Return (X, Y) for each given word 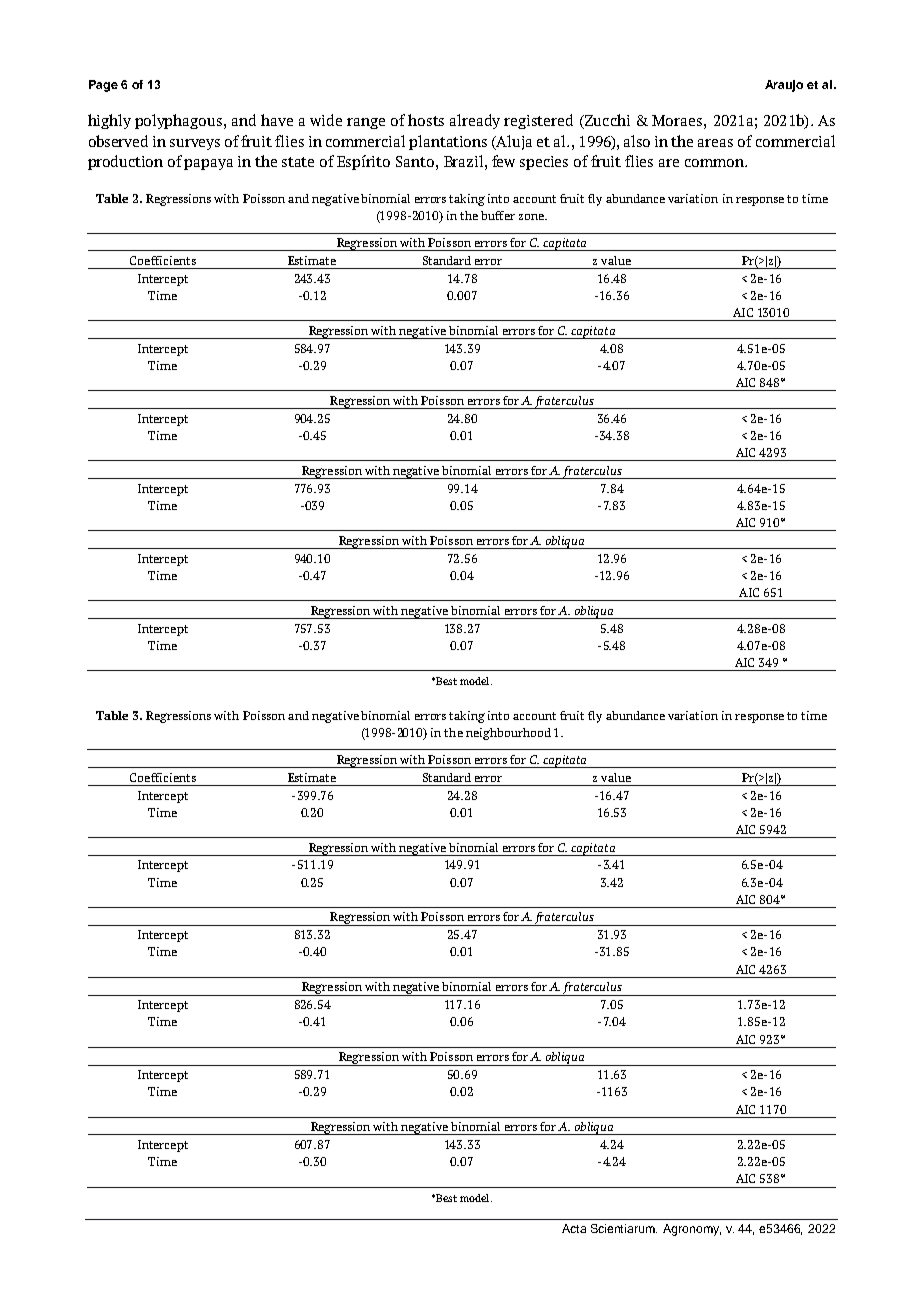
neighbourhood (508, 734)
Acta (574, 1228)
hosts (426, 120)
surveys (195, 144)
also (637, 141)
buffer (498, 215)
